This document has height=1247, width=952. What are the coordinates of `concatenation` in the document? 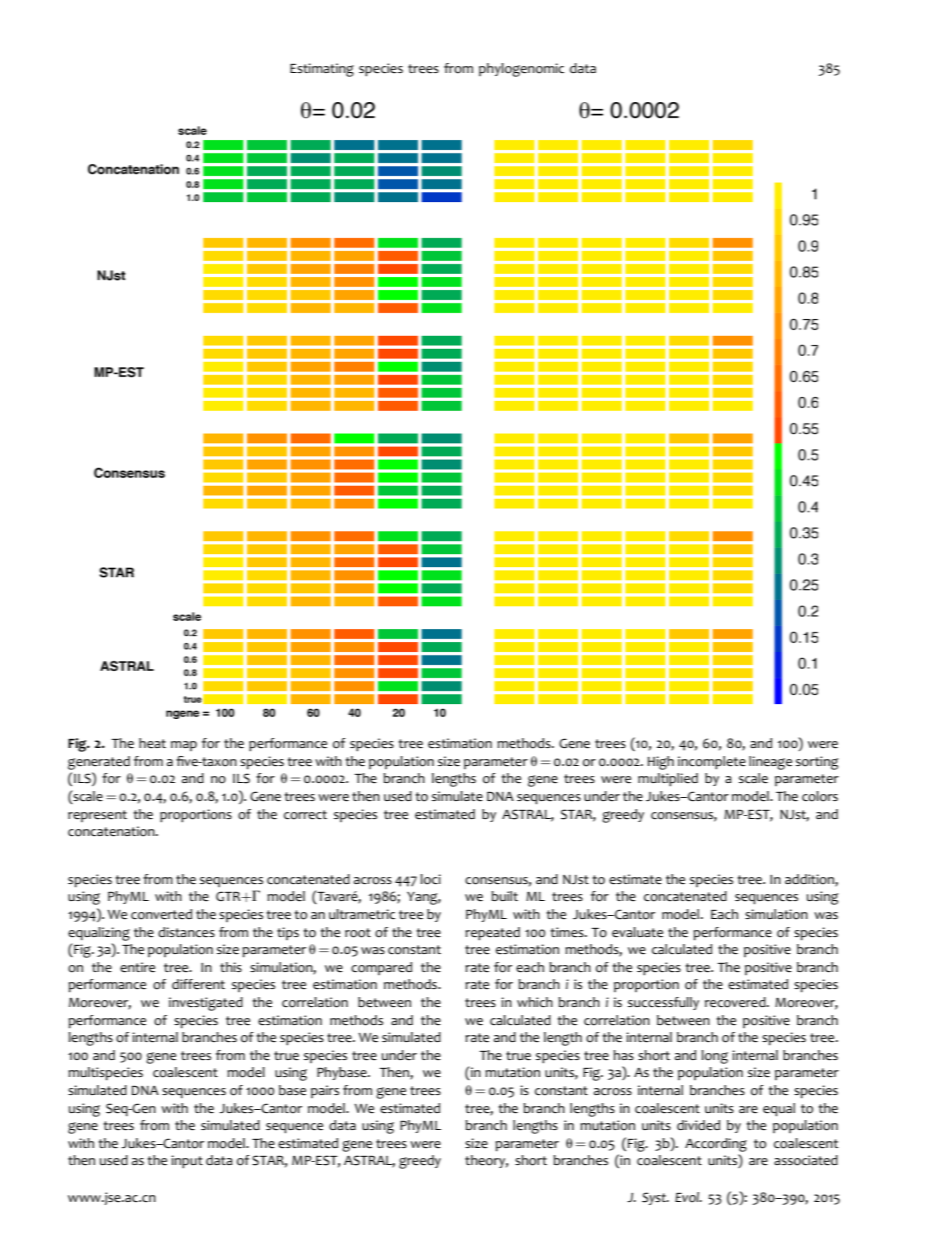 It's located at (112, 831).
